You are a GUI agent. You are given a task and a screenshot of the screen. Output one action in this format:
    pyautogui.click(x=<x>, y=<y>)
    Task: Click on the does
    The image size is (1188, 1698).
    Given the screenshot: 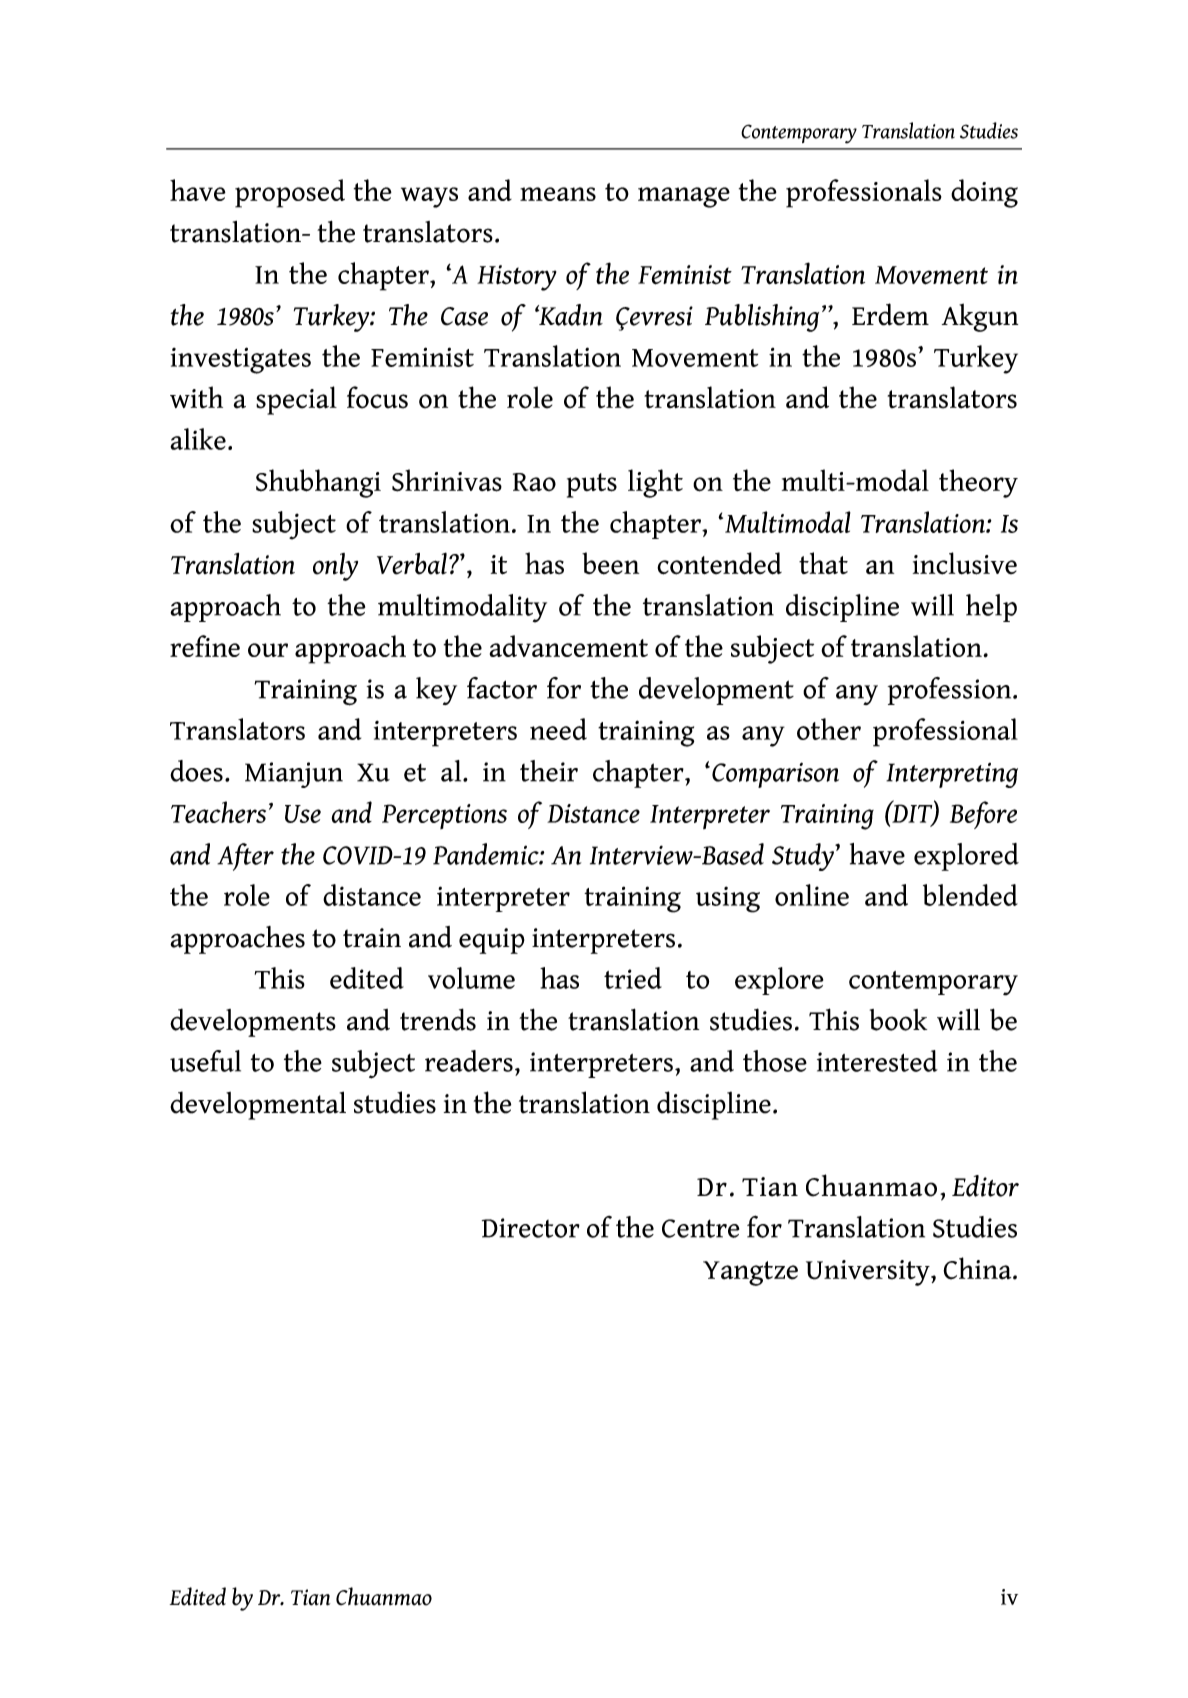 What is the action you would take?
    pyautogui.click(x=196, y=771)
